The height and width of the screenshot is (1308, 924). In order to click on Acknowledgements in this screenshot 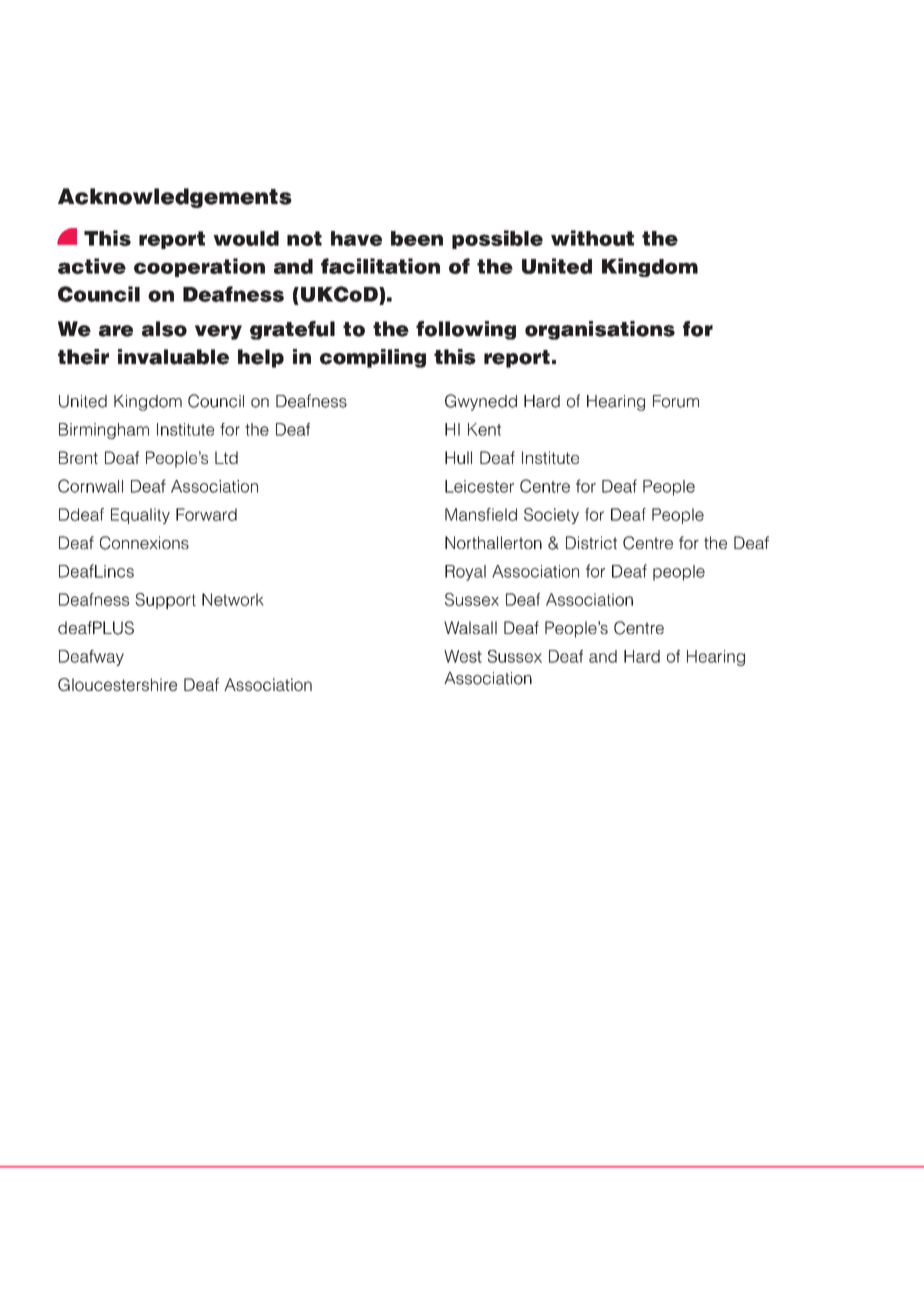, I will do `click(175, 198)`.
